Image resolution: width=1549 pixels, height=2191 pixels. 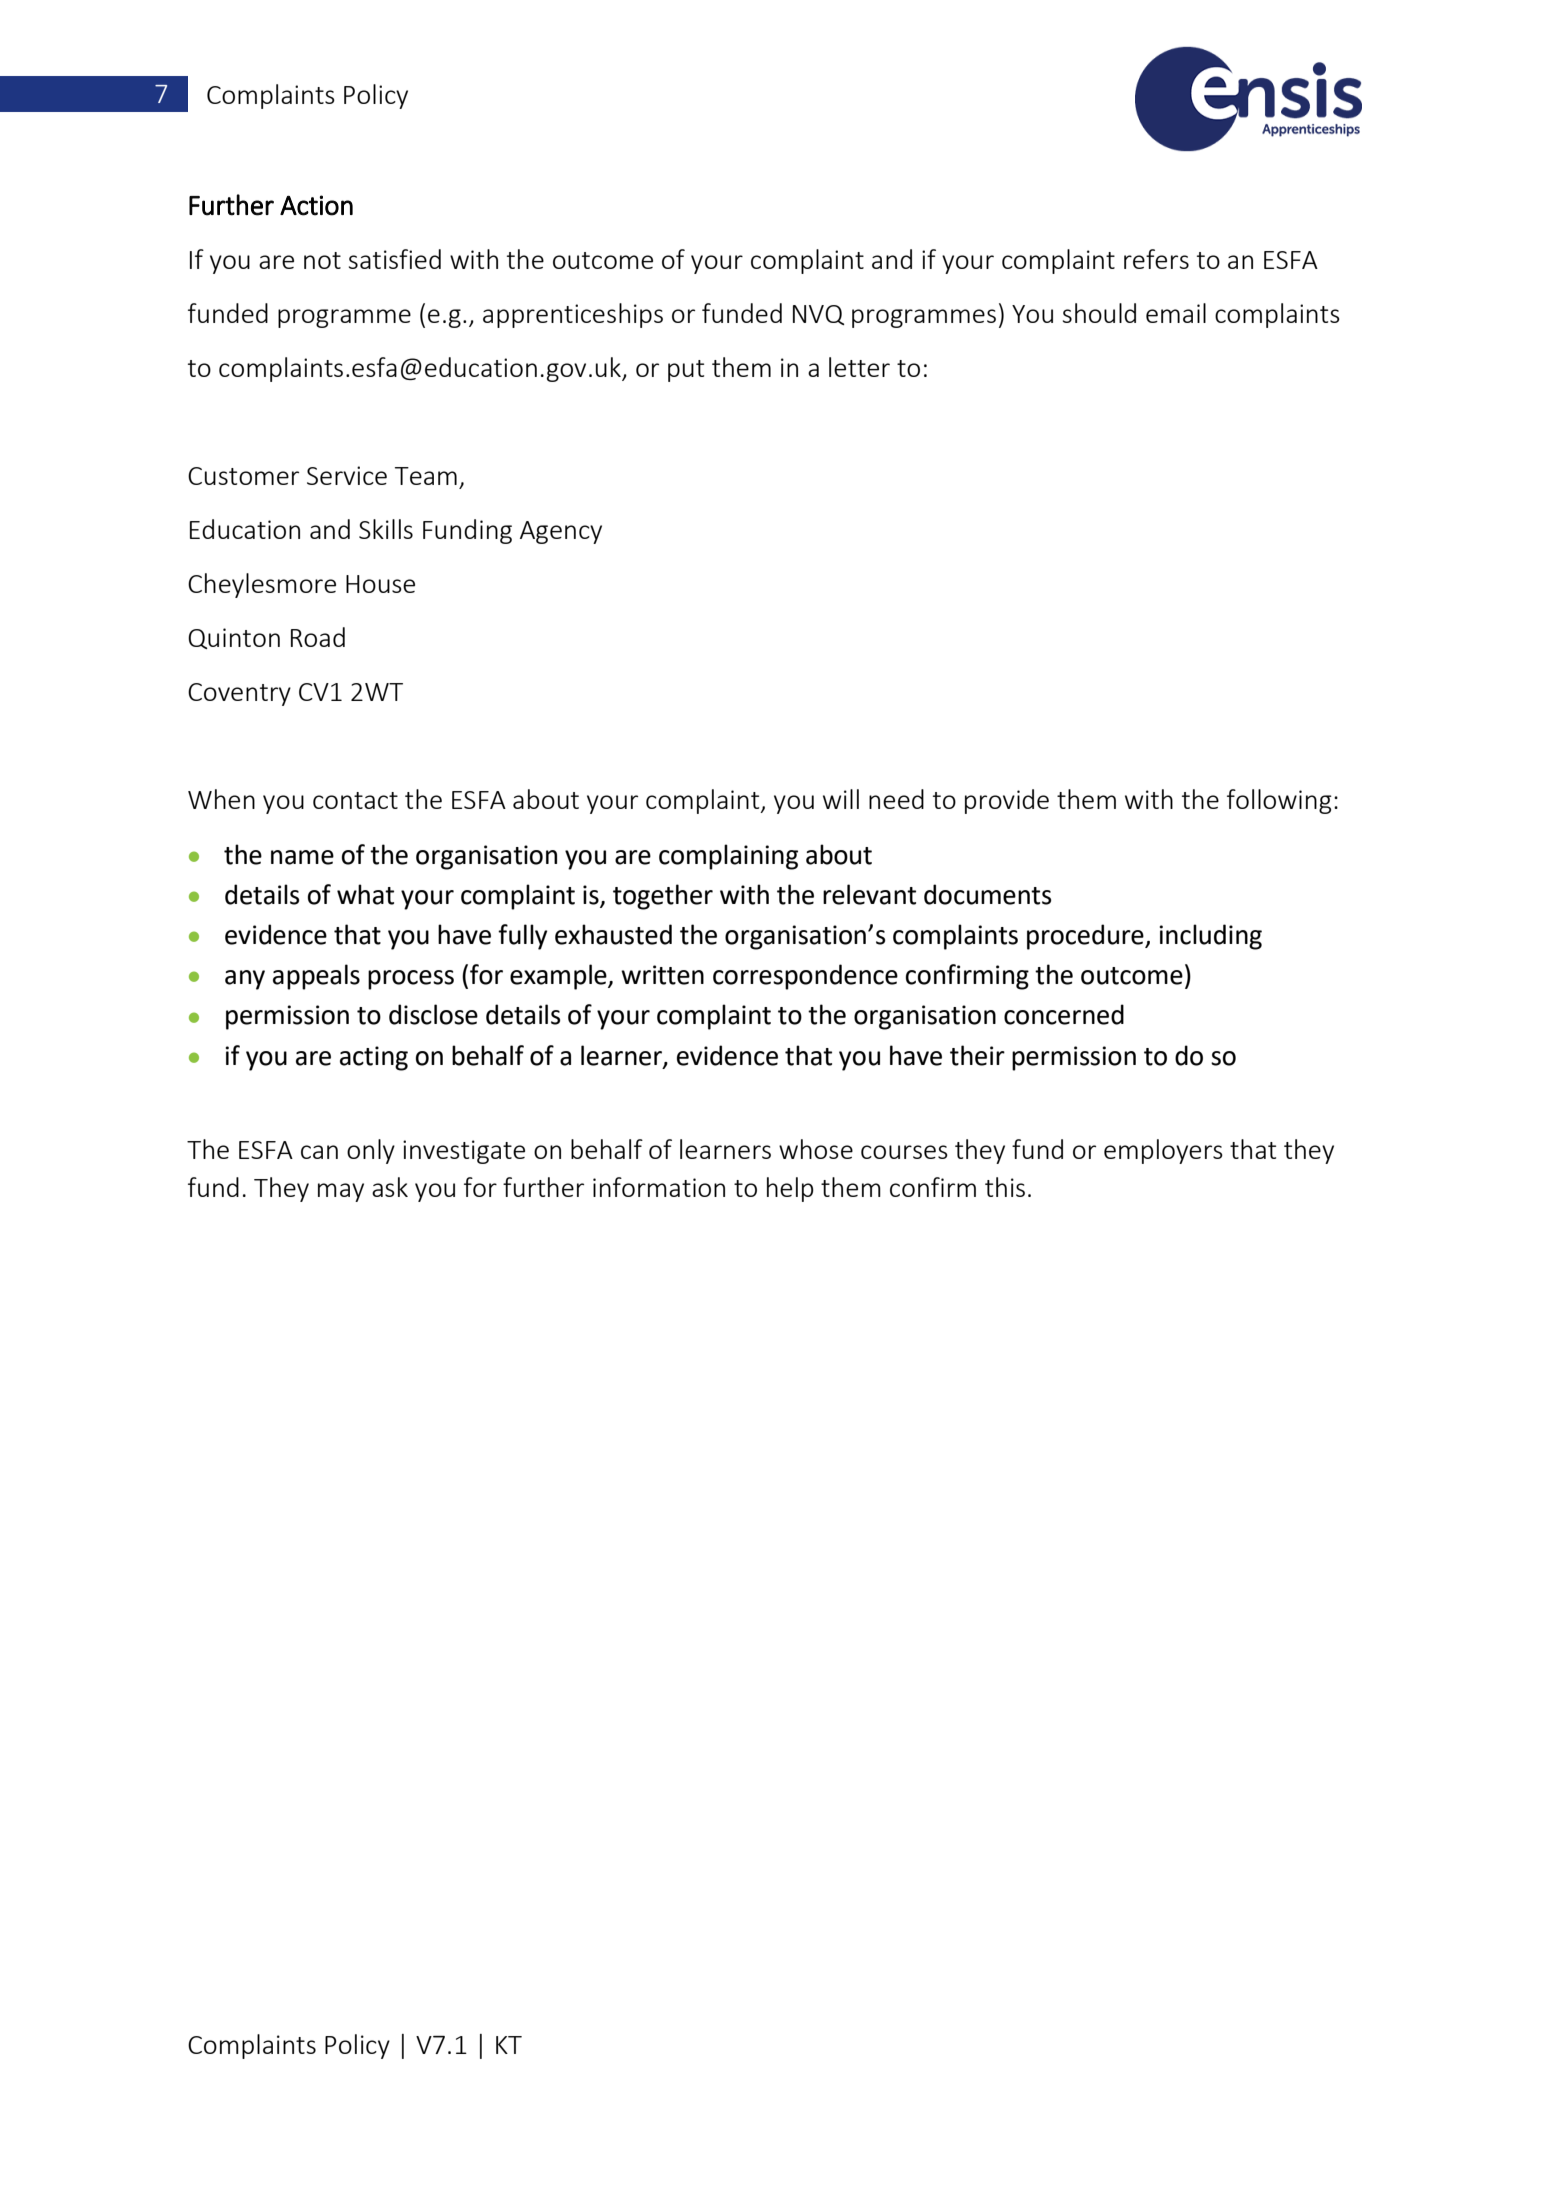 I want to click on complaining, so click(x=728, y=857).
